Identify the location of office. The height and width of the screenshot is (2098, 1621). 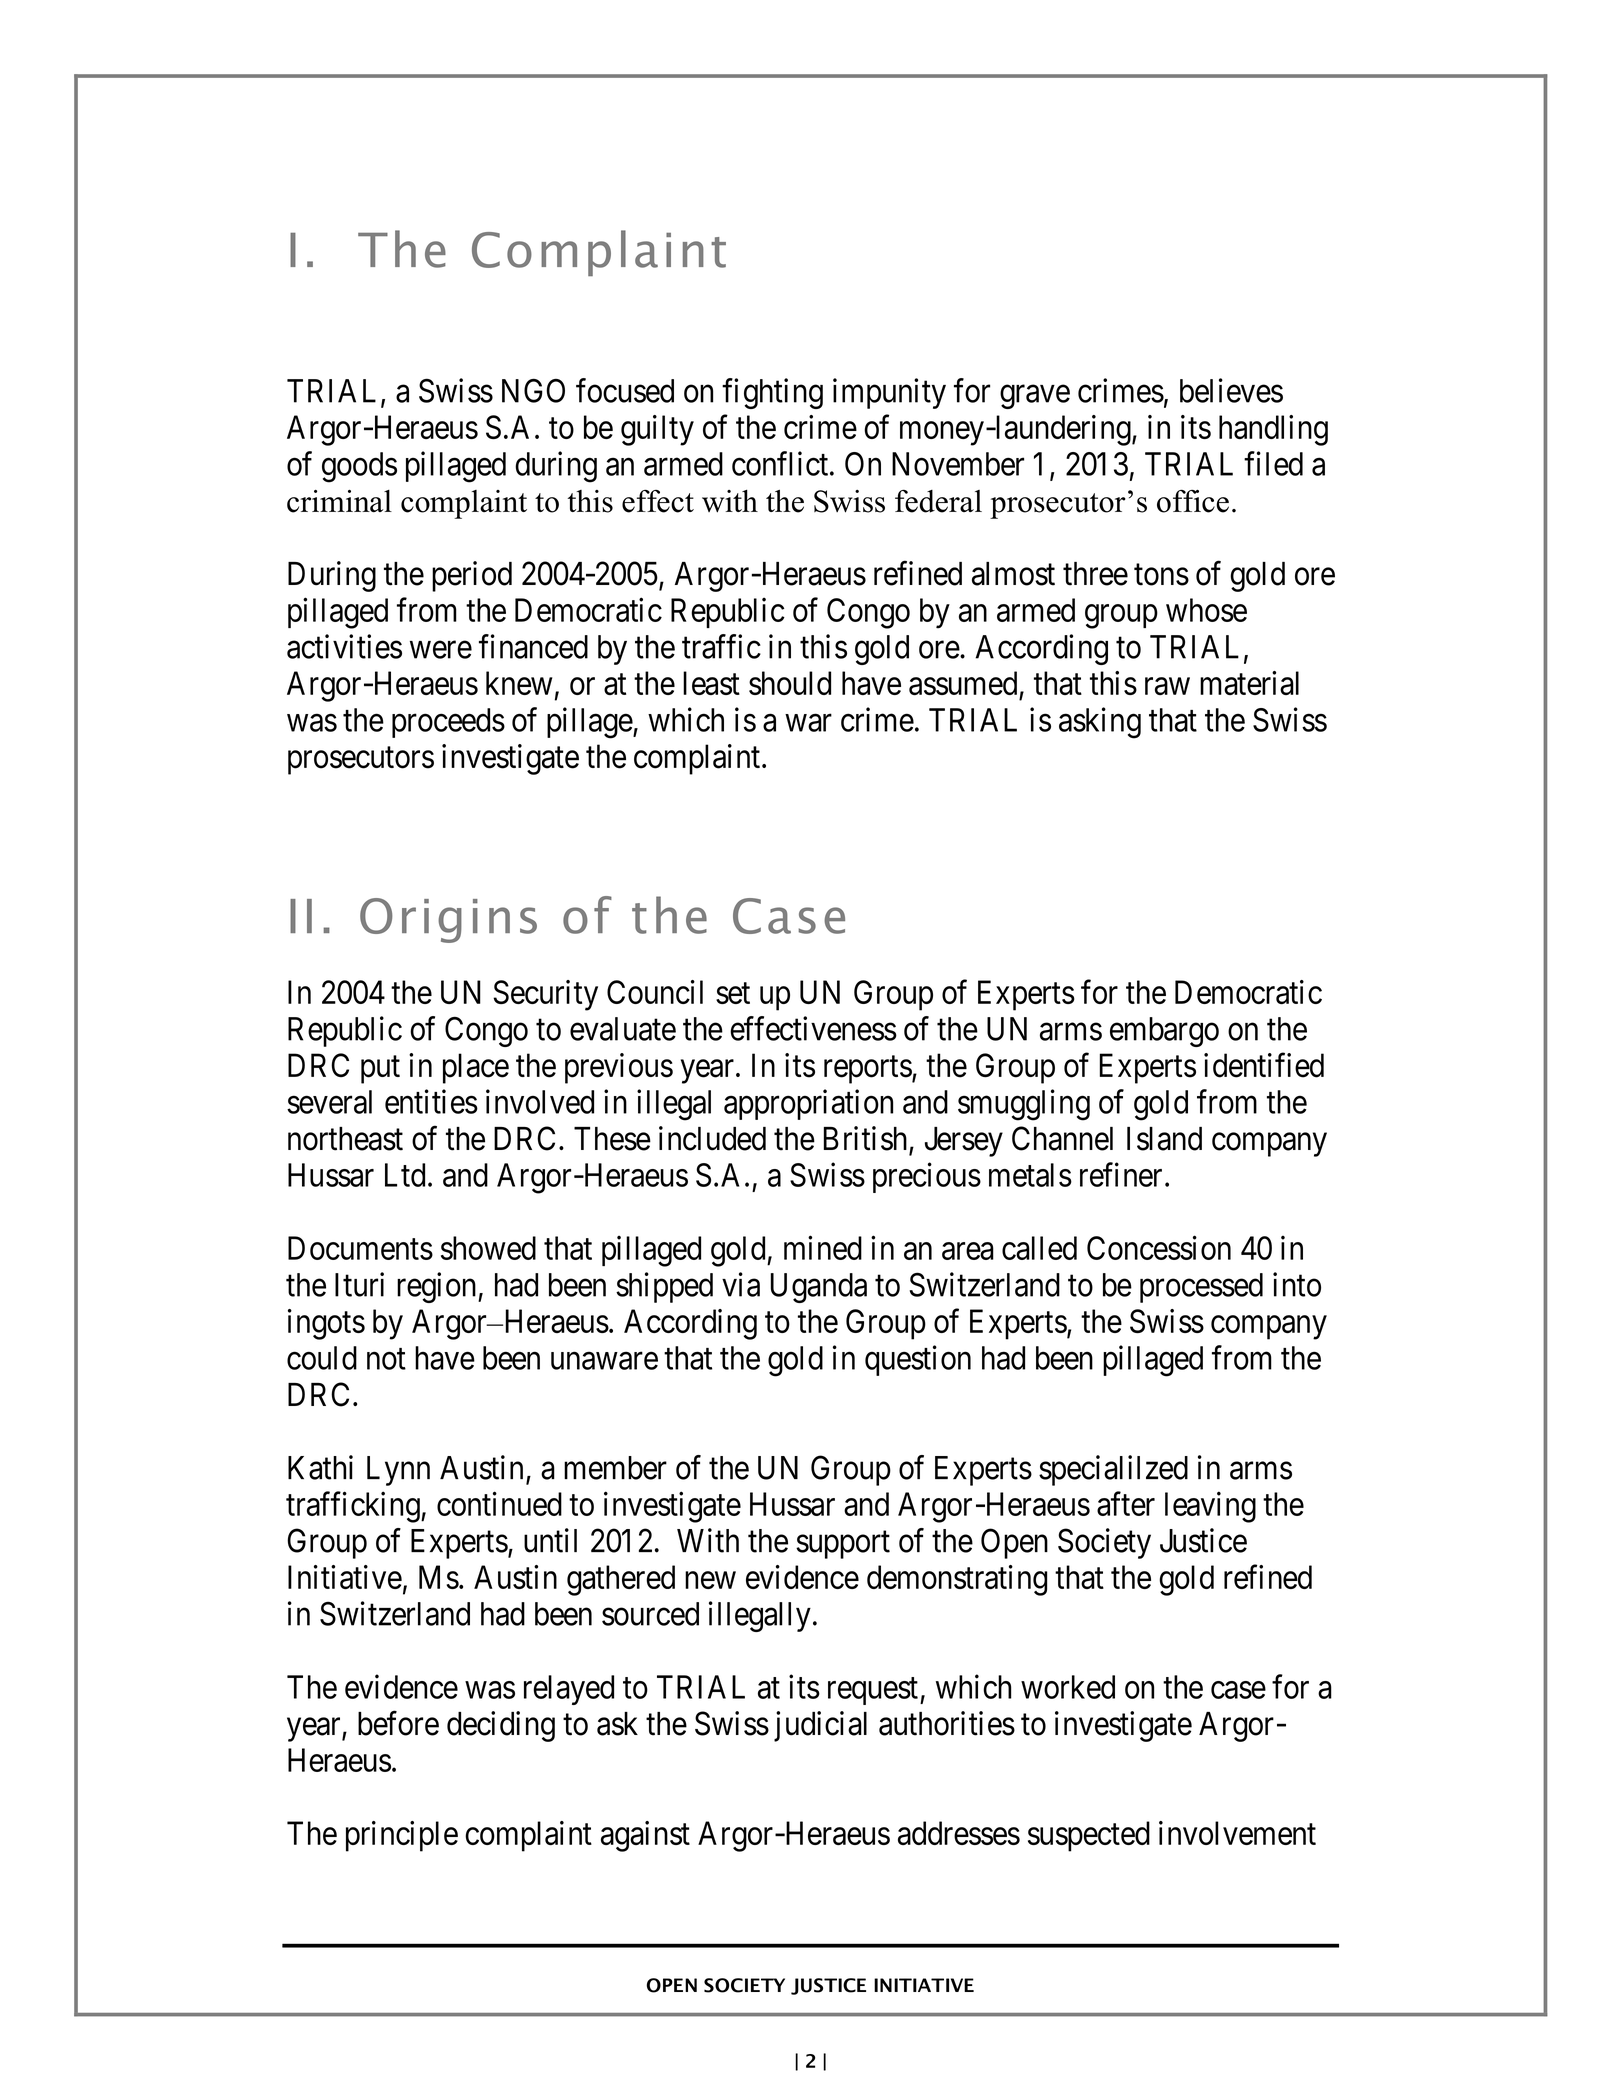
(1193, 501).
